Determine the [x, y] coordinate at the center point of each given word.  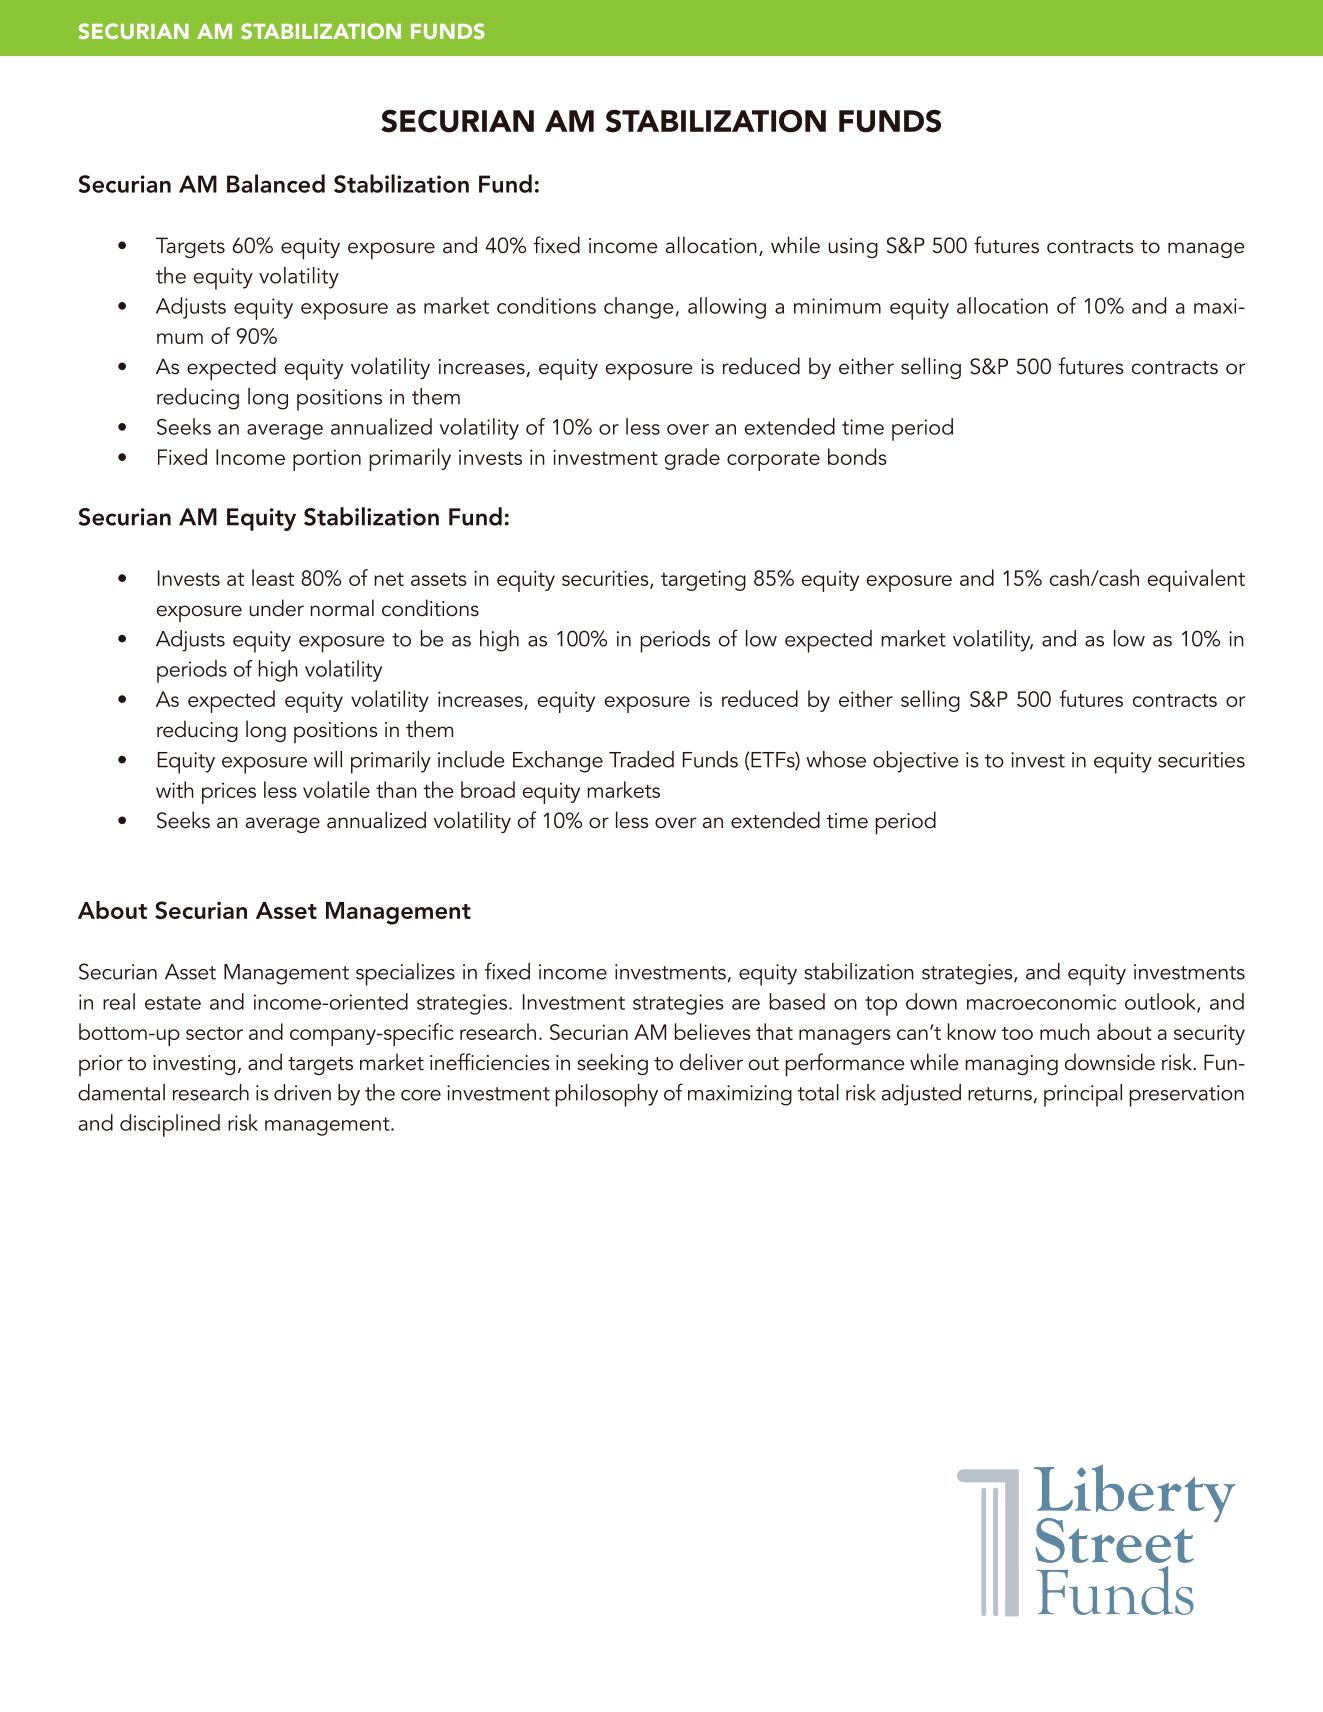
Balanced [276, 183]
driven [302, 1092]
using [853, 248]
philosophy [607, 1095]
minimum [837, 306]
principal [1083, 1095]
